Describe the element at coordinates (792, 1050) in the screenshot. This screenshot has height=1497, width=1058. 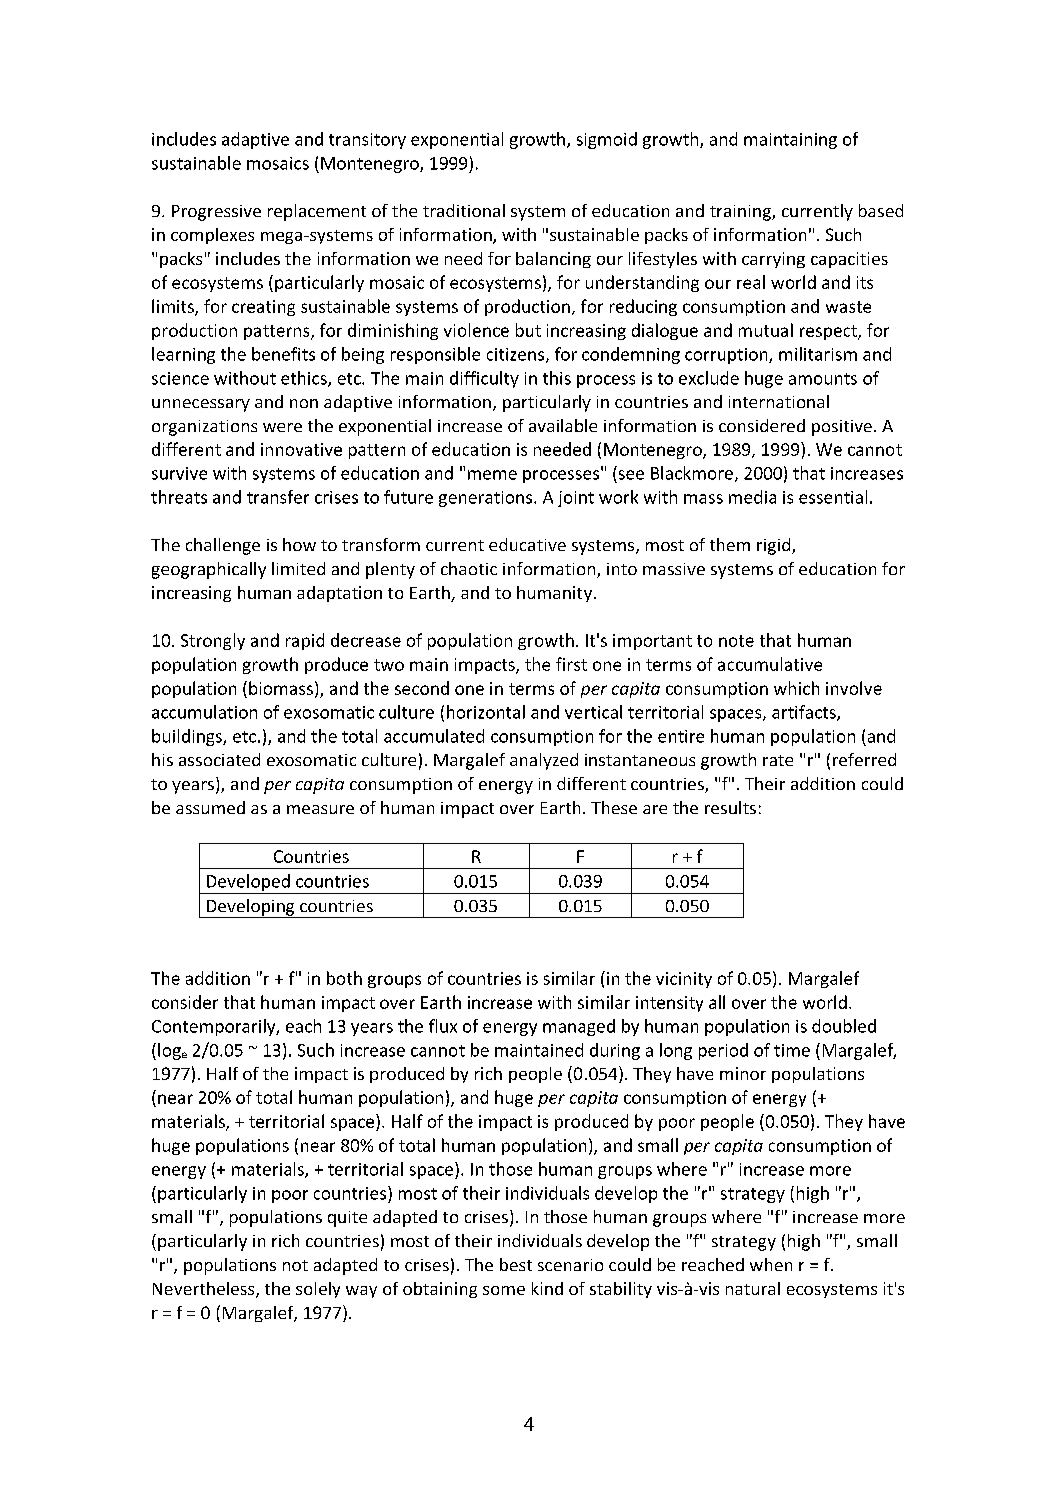
I see `time` at that location.
